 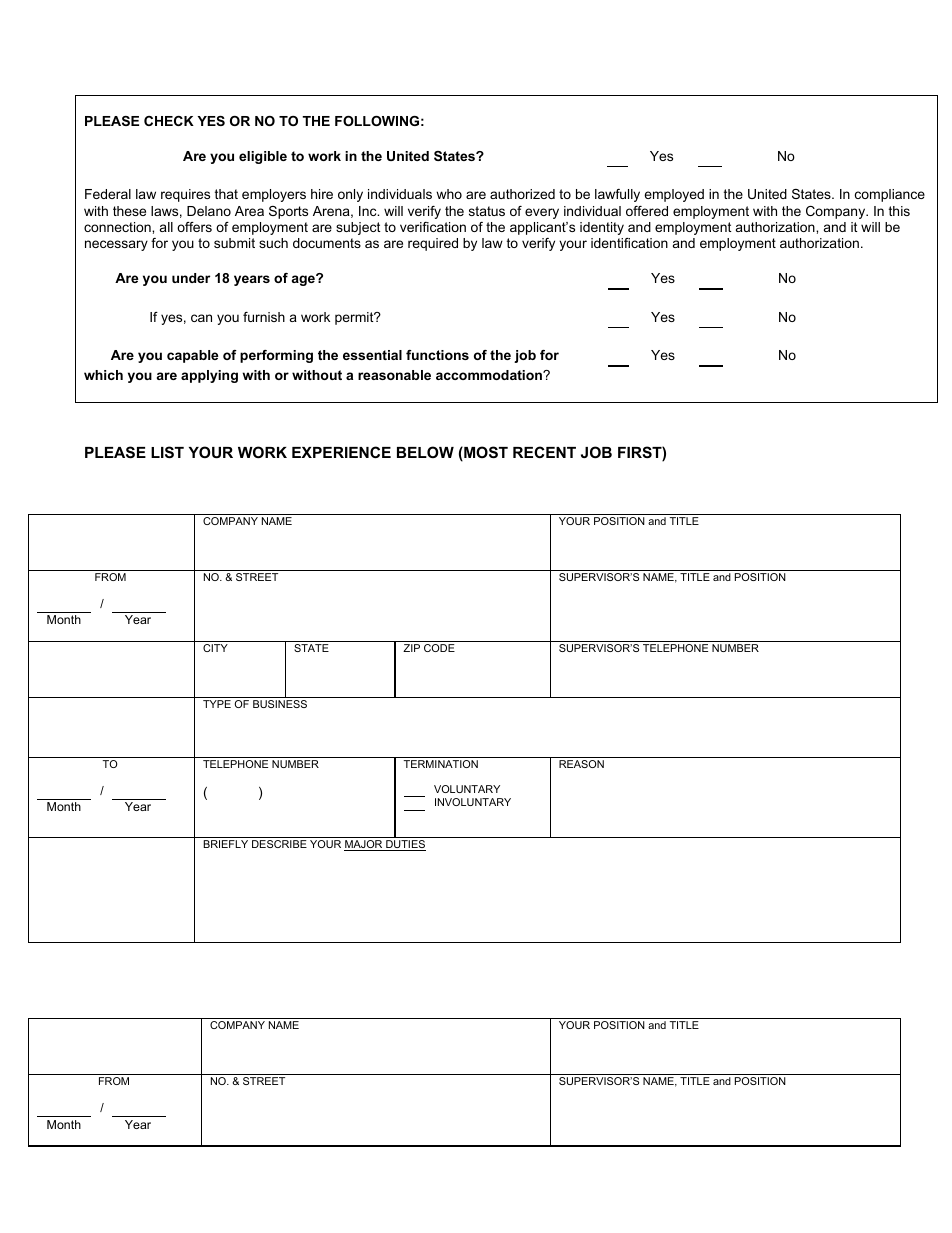 What do you see at coordinates (439, 648) in the image?
I see `CODE` at bounding box center [439, 648].
